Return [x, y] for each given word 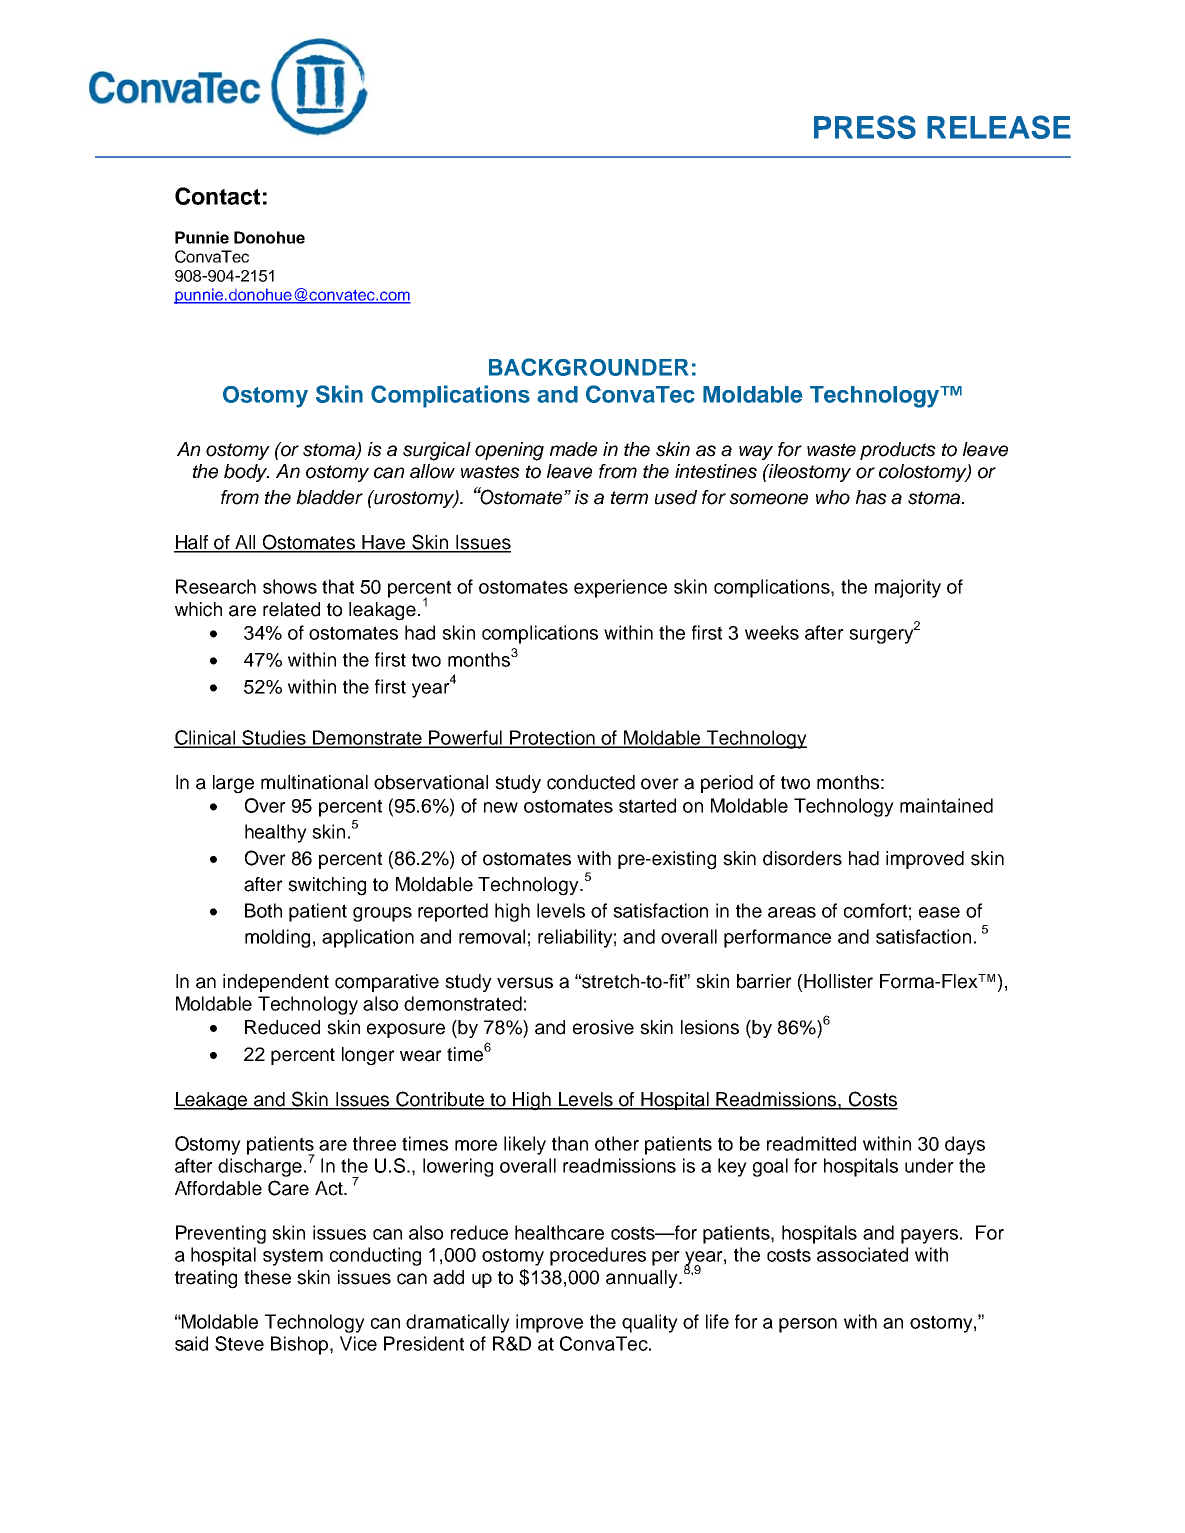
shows [290, 586]
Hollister [838, 981]
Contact [217, 196]
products [898, 451]
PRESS [865, 127]
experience [620, 588]
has [871, 497]
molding [277, 938]
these [267, 1277]
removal [492, 936]
